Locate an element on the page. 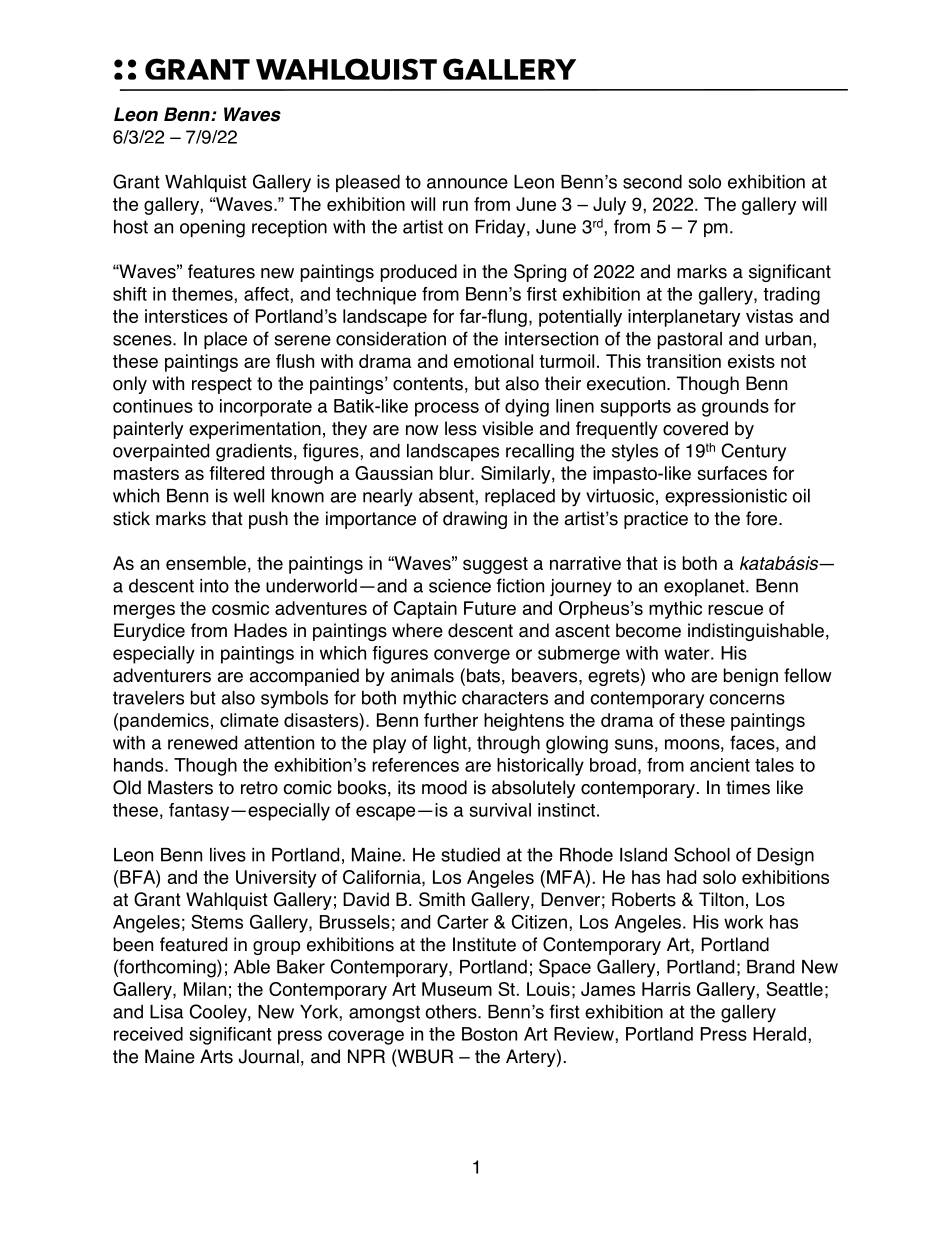 This document has width=952, height=1233. Arts is located at coordinates (216, 1056).
